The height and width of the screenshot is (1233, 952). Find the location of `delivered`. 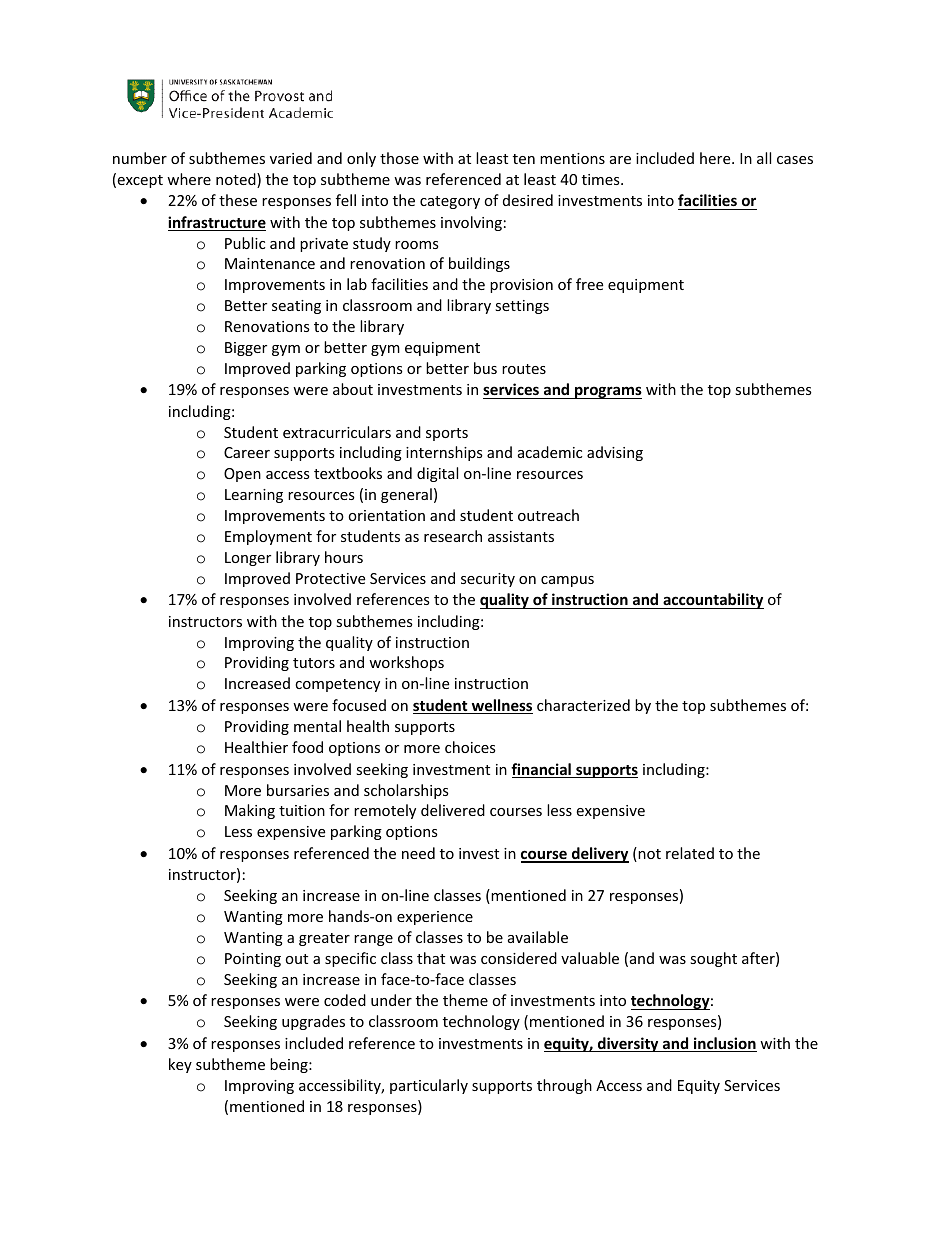

delivered is located at coordinates (453, 810).
